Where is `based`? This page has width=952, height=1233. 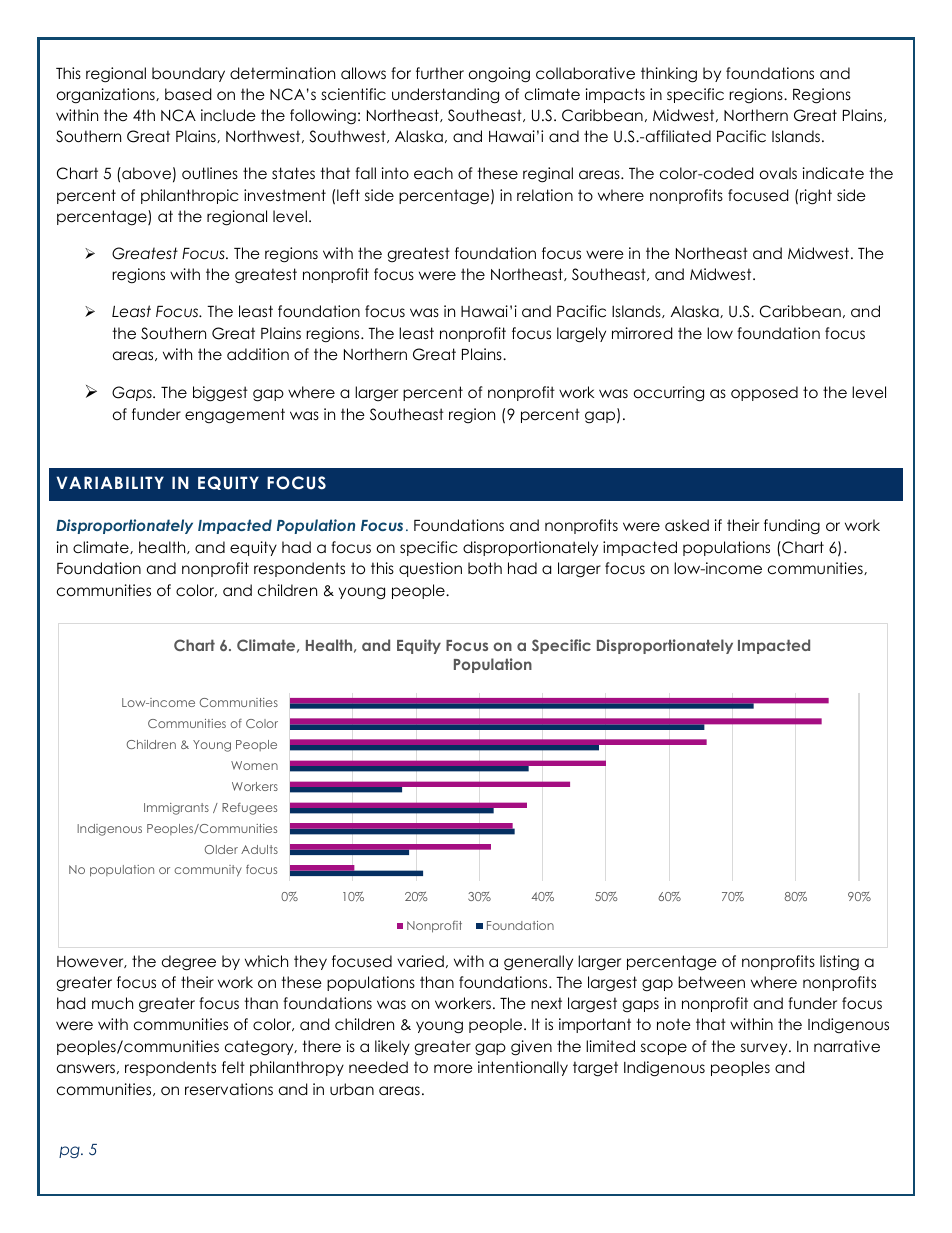
based is located at coordinates (188, 94).
